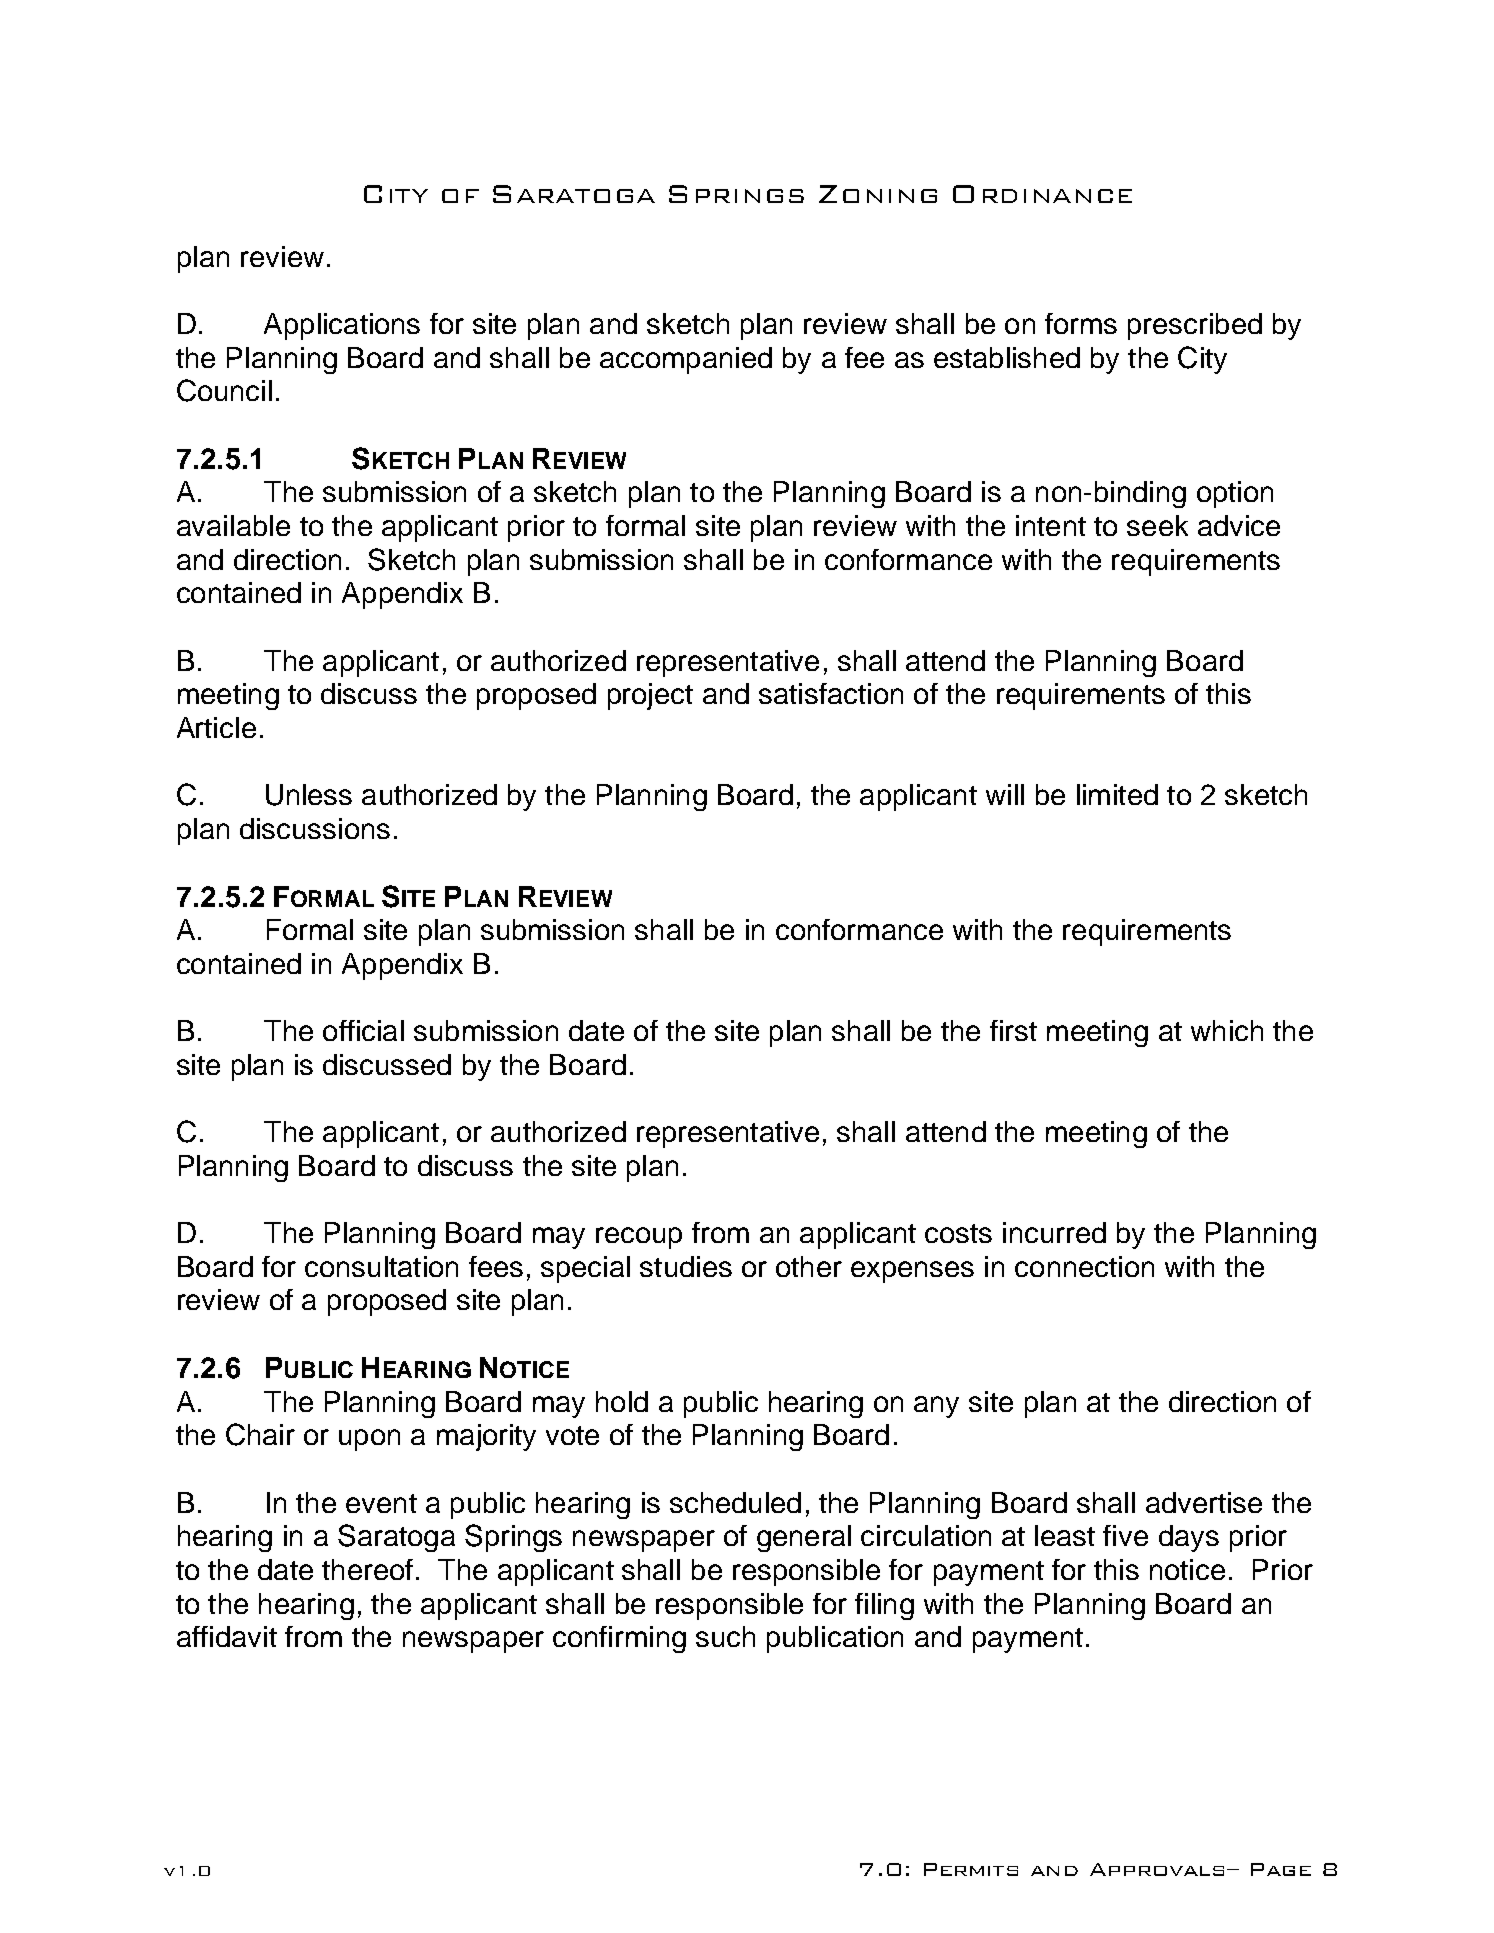 The image size is (1494, 1933). What do you see at coordinates (342, 326) in the document?
I see `Applications` at bounding box center [342, 326].
